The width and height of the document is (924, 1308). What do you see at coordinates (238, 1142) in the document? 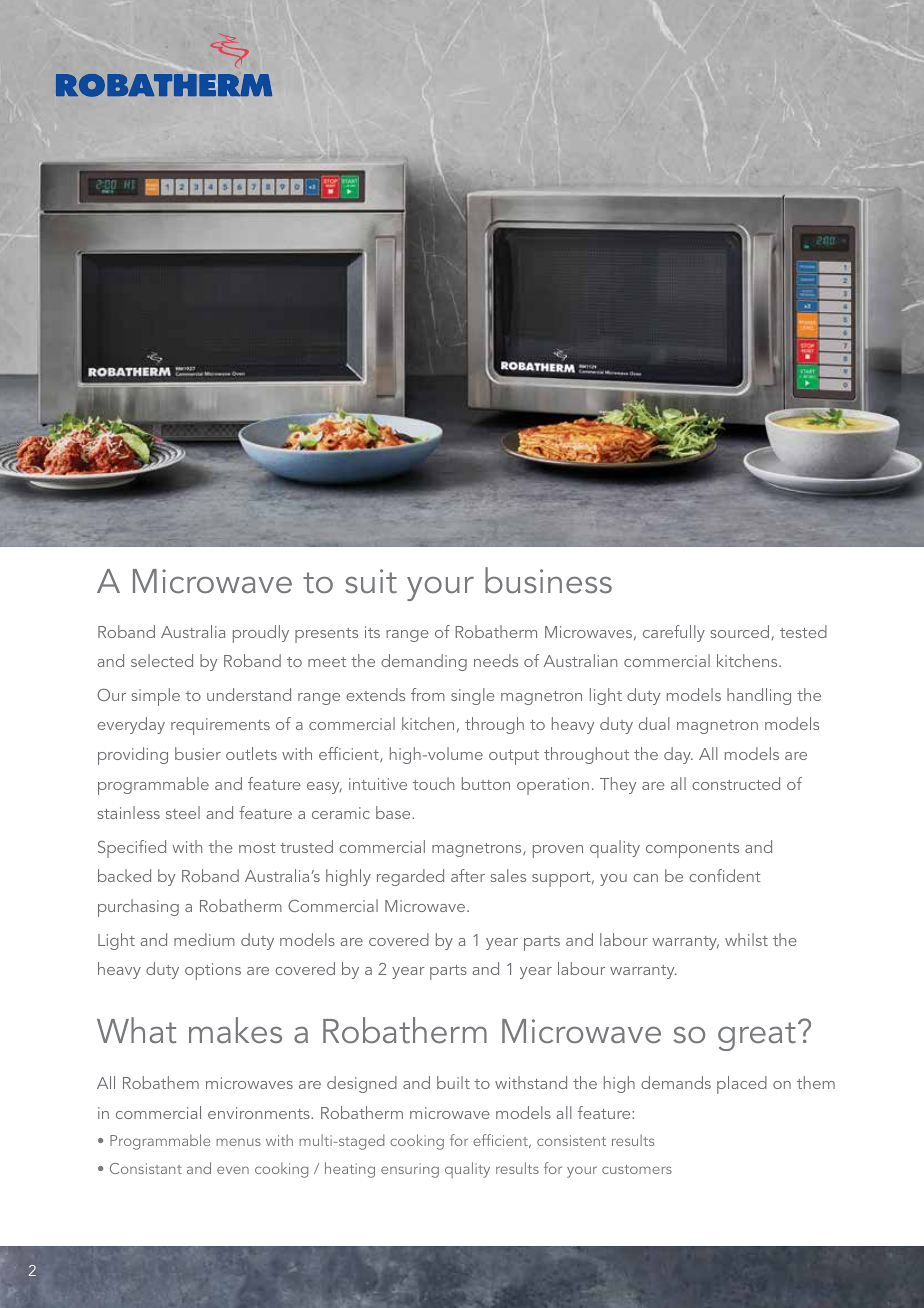
I see `menus` at bounding box center [238, 1142].
